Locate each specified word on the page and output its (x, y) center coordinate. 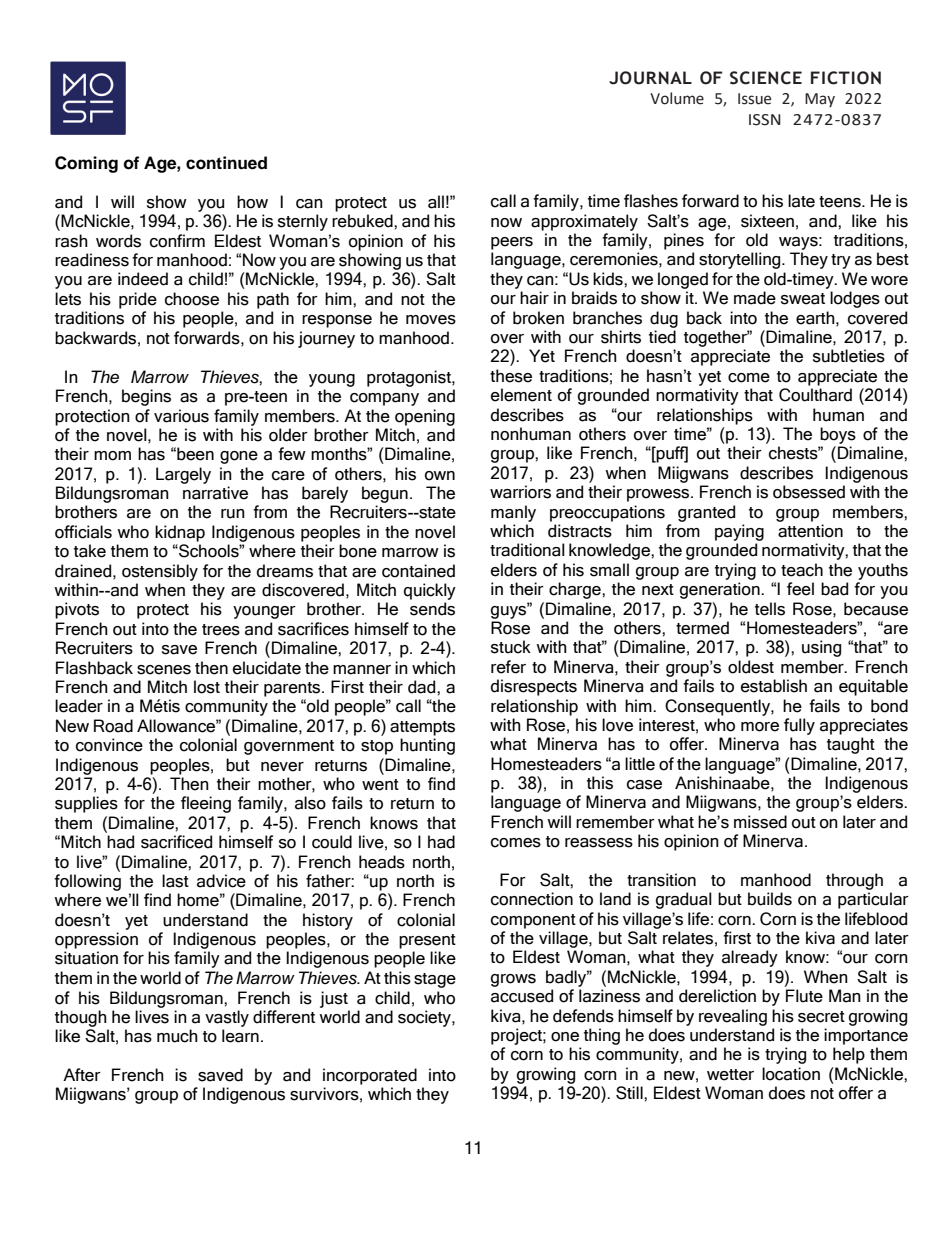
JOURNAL (650, 78)
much (177, 1036)
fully (799, 726)
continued (226, 163)
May (820, 100)
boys (838, 435)
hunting (427, 746)
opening (425, 417)
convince (109, 745)
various (181, 416)
